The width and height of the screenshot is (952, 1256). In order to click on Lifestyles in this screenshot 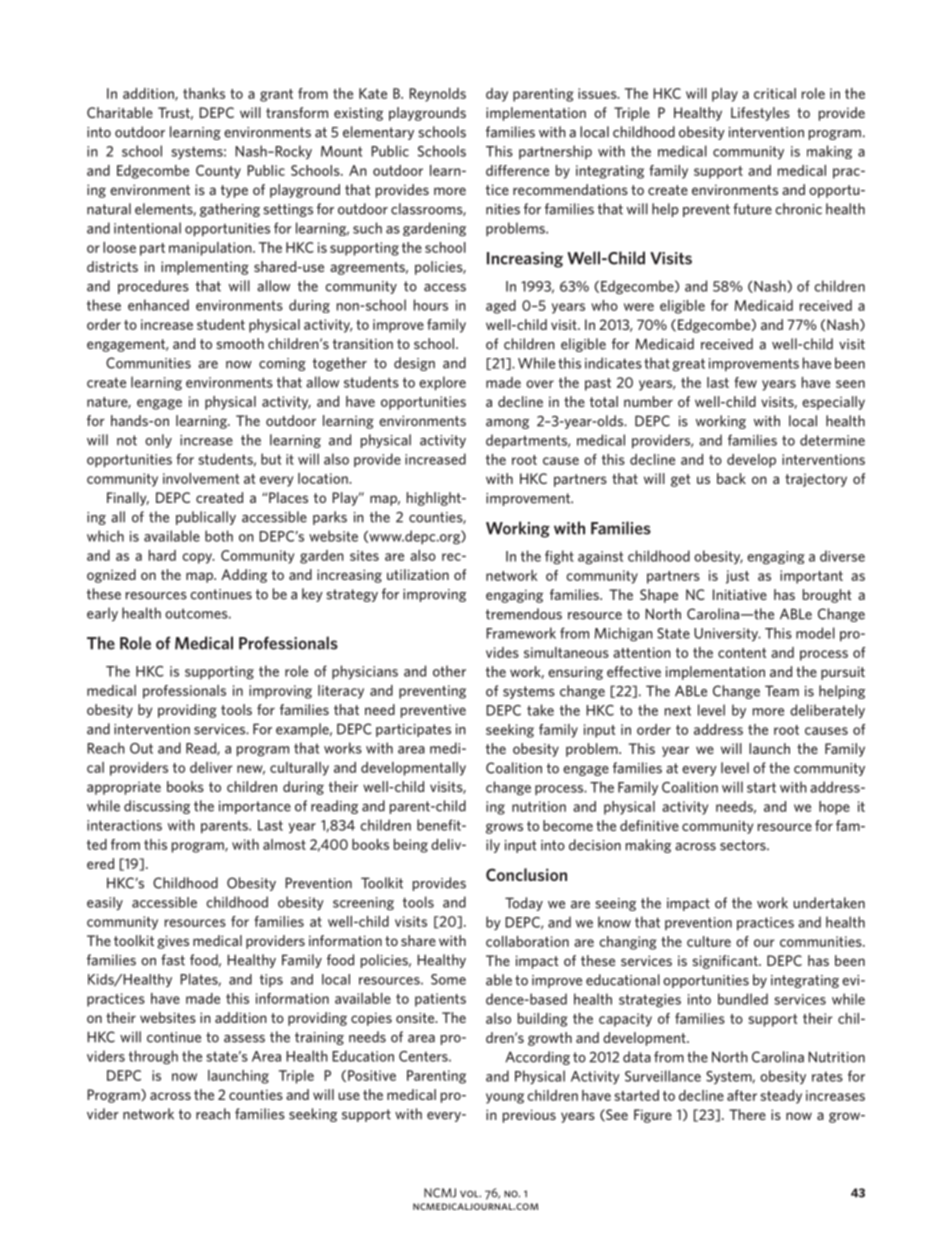, I will do `click(760, 114)`.
